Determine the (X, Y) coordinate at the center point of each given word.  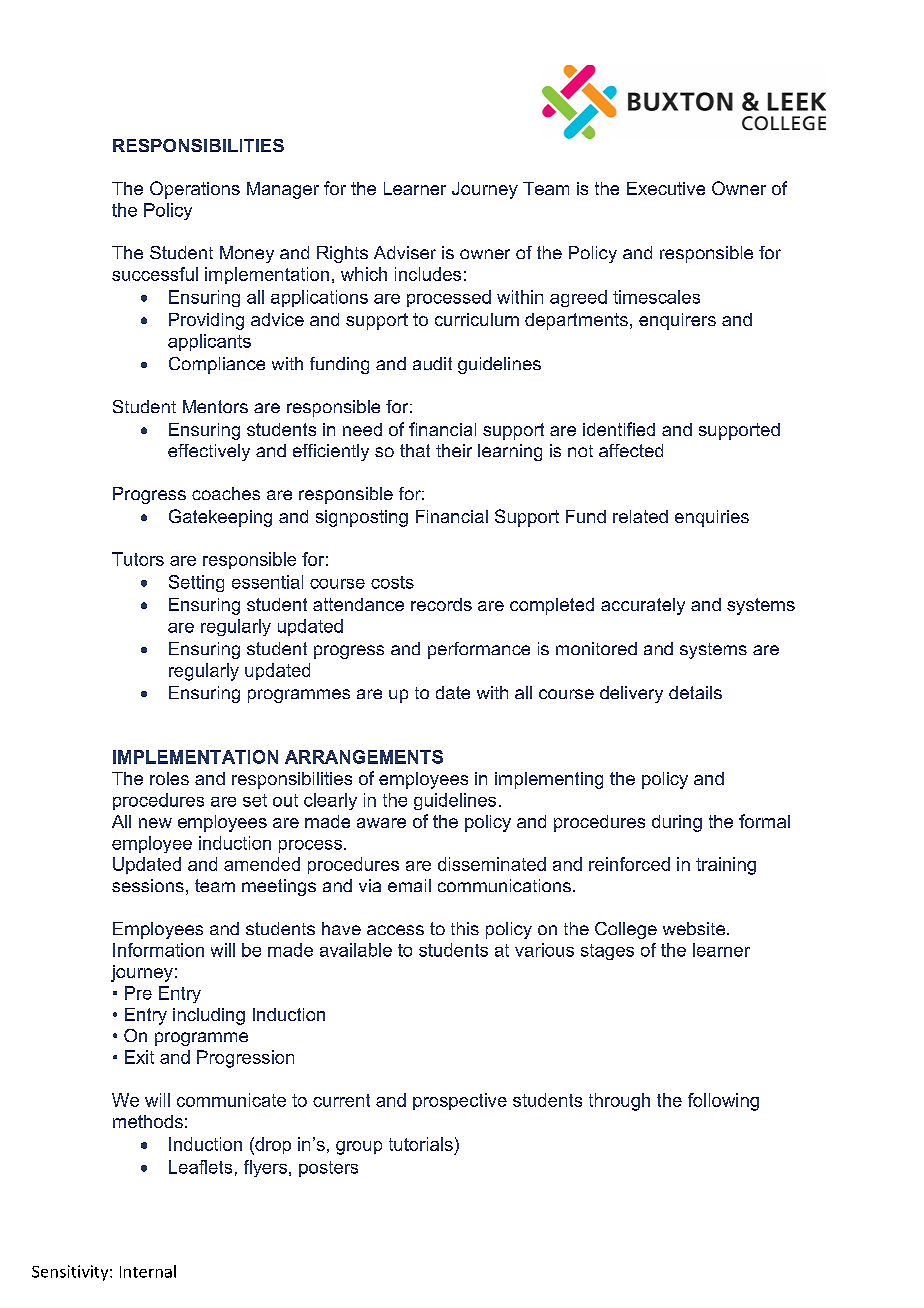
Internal (148, 1271)
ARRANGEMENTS (364, 757)
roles (169, 778)
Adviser (405, 252)
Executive (666, 188)
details (695, 692)
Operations (195, 190)
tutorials (421, 1144)
